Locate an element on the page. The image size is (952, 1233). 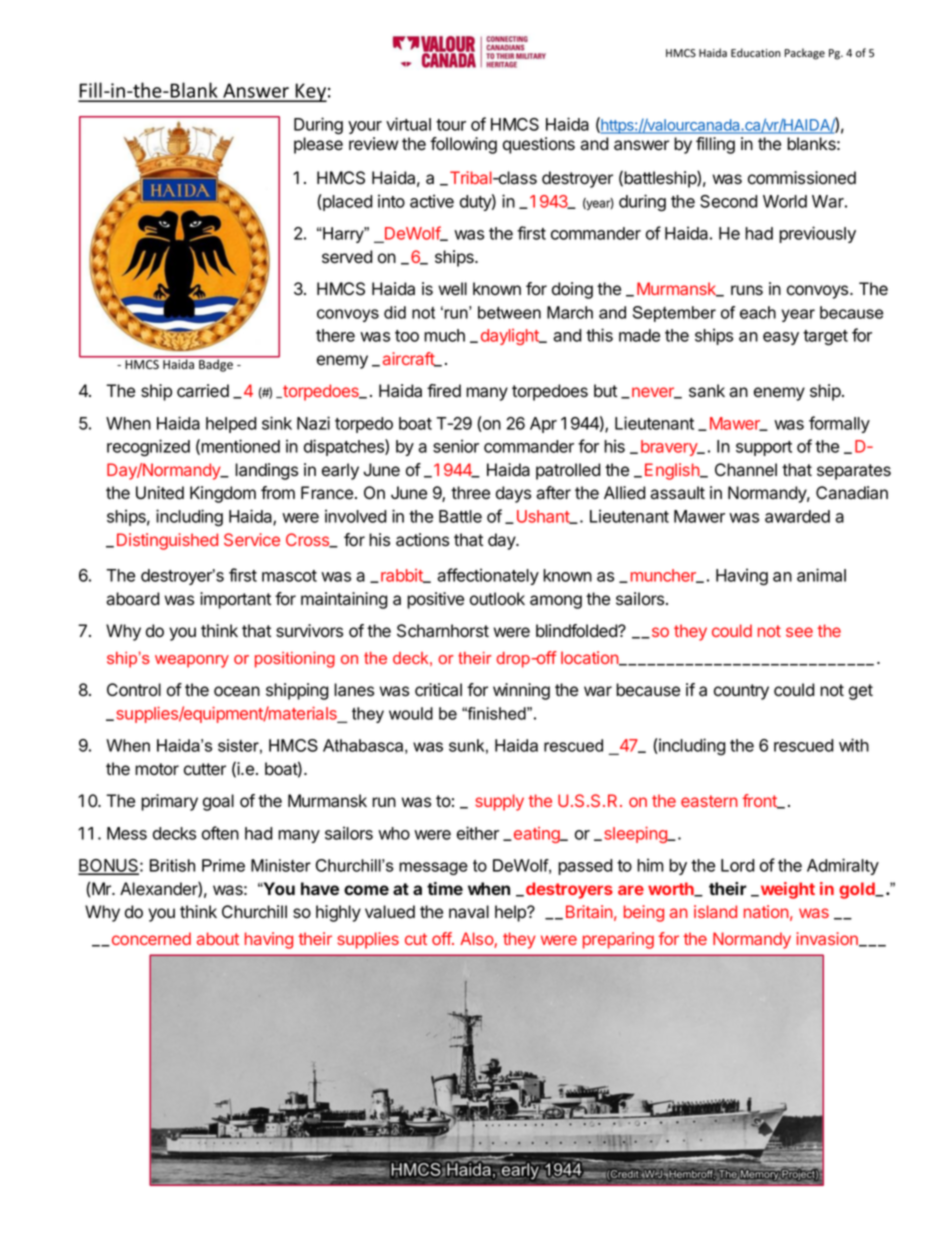
about is located at coordinates (218, 938).
